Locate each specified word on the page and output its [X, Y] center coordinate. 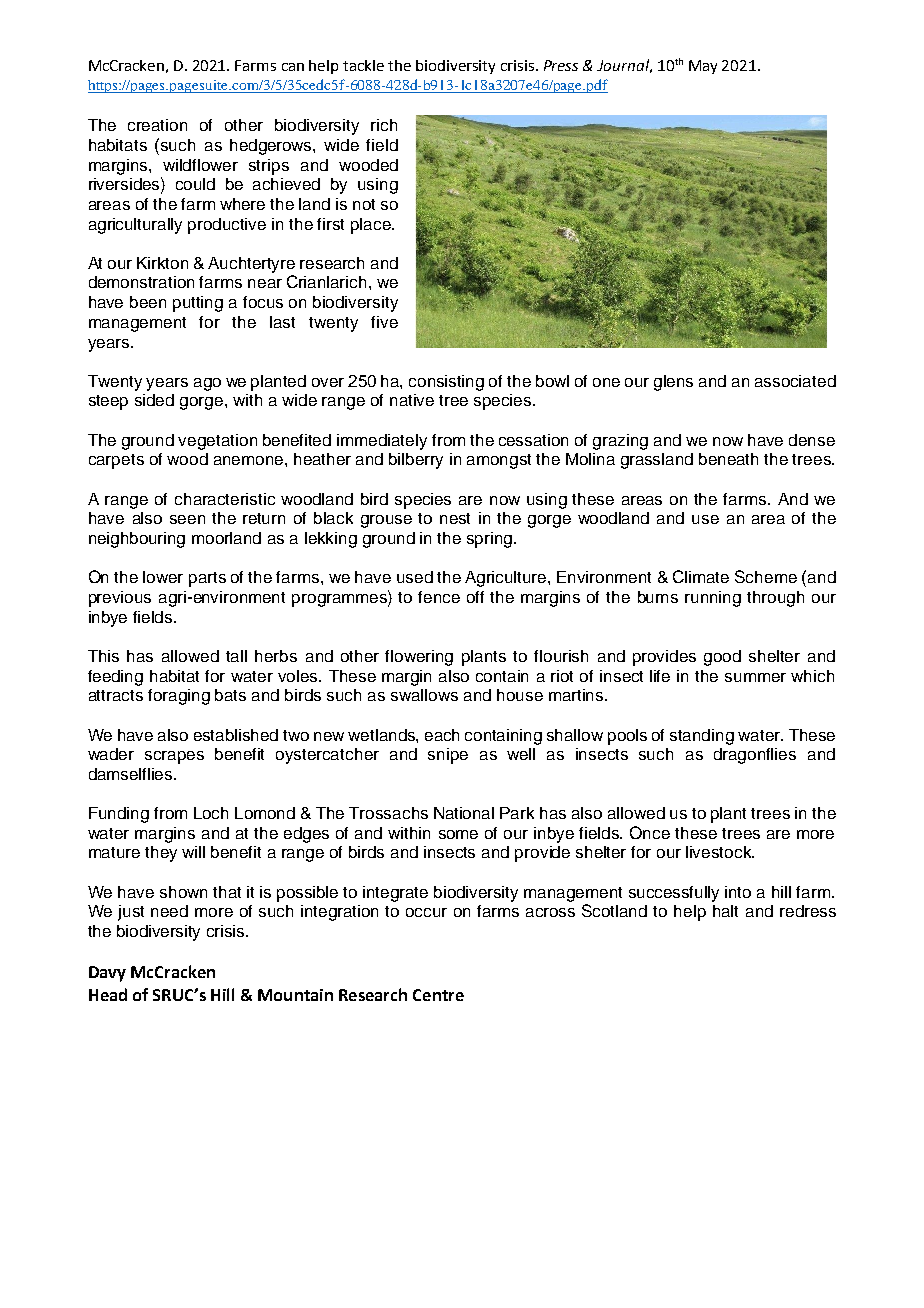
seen [187, 519]
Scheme [766, 576]
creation [157, 125]
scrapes [174, 757]
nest [455, 518]
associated [795, 381]
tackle [363, 65]
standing [702, 737]
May [703, 67]
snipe [448, 756]
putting [198, 304]
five [384, 322]
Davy [107, 974]
